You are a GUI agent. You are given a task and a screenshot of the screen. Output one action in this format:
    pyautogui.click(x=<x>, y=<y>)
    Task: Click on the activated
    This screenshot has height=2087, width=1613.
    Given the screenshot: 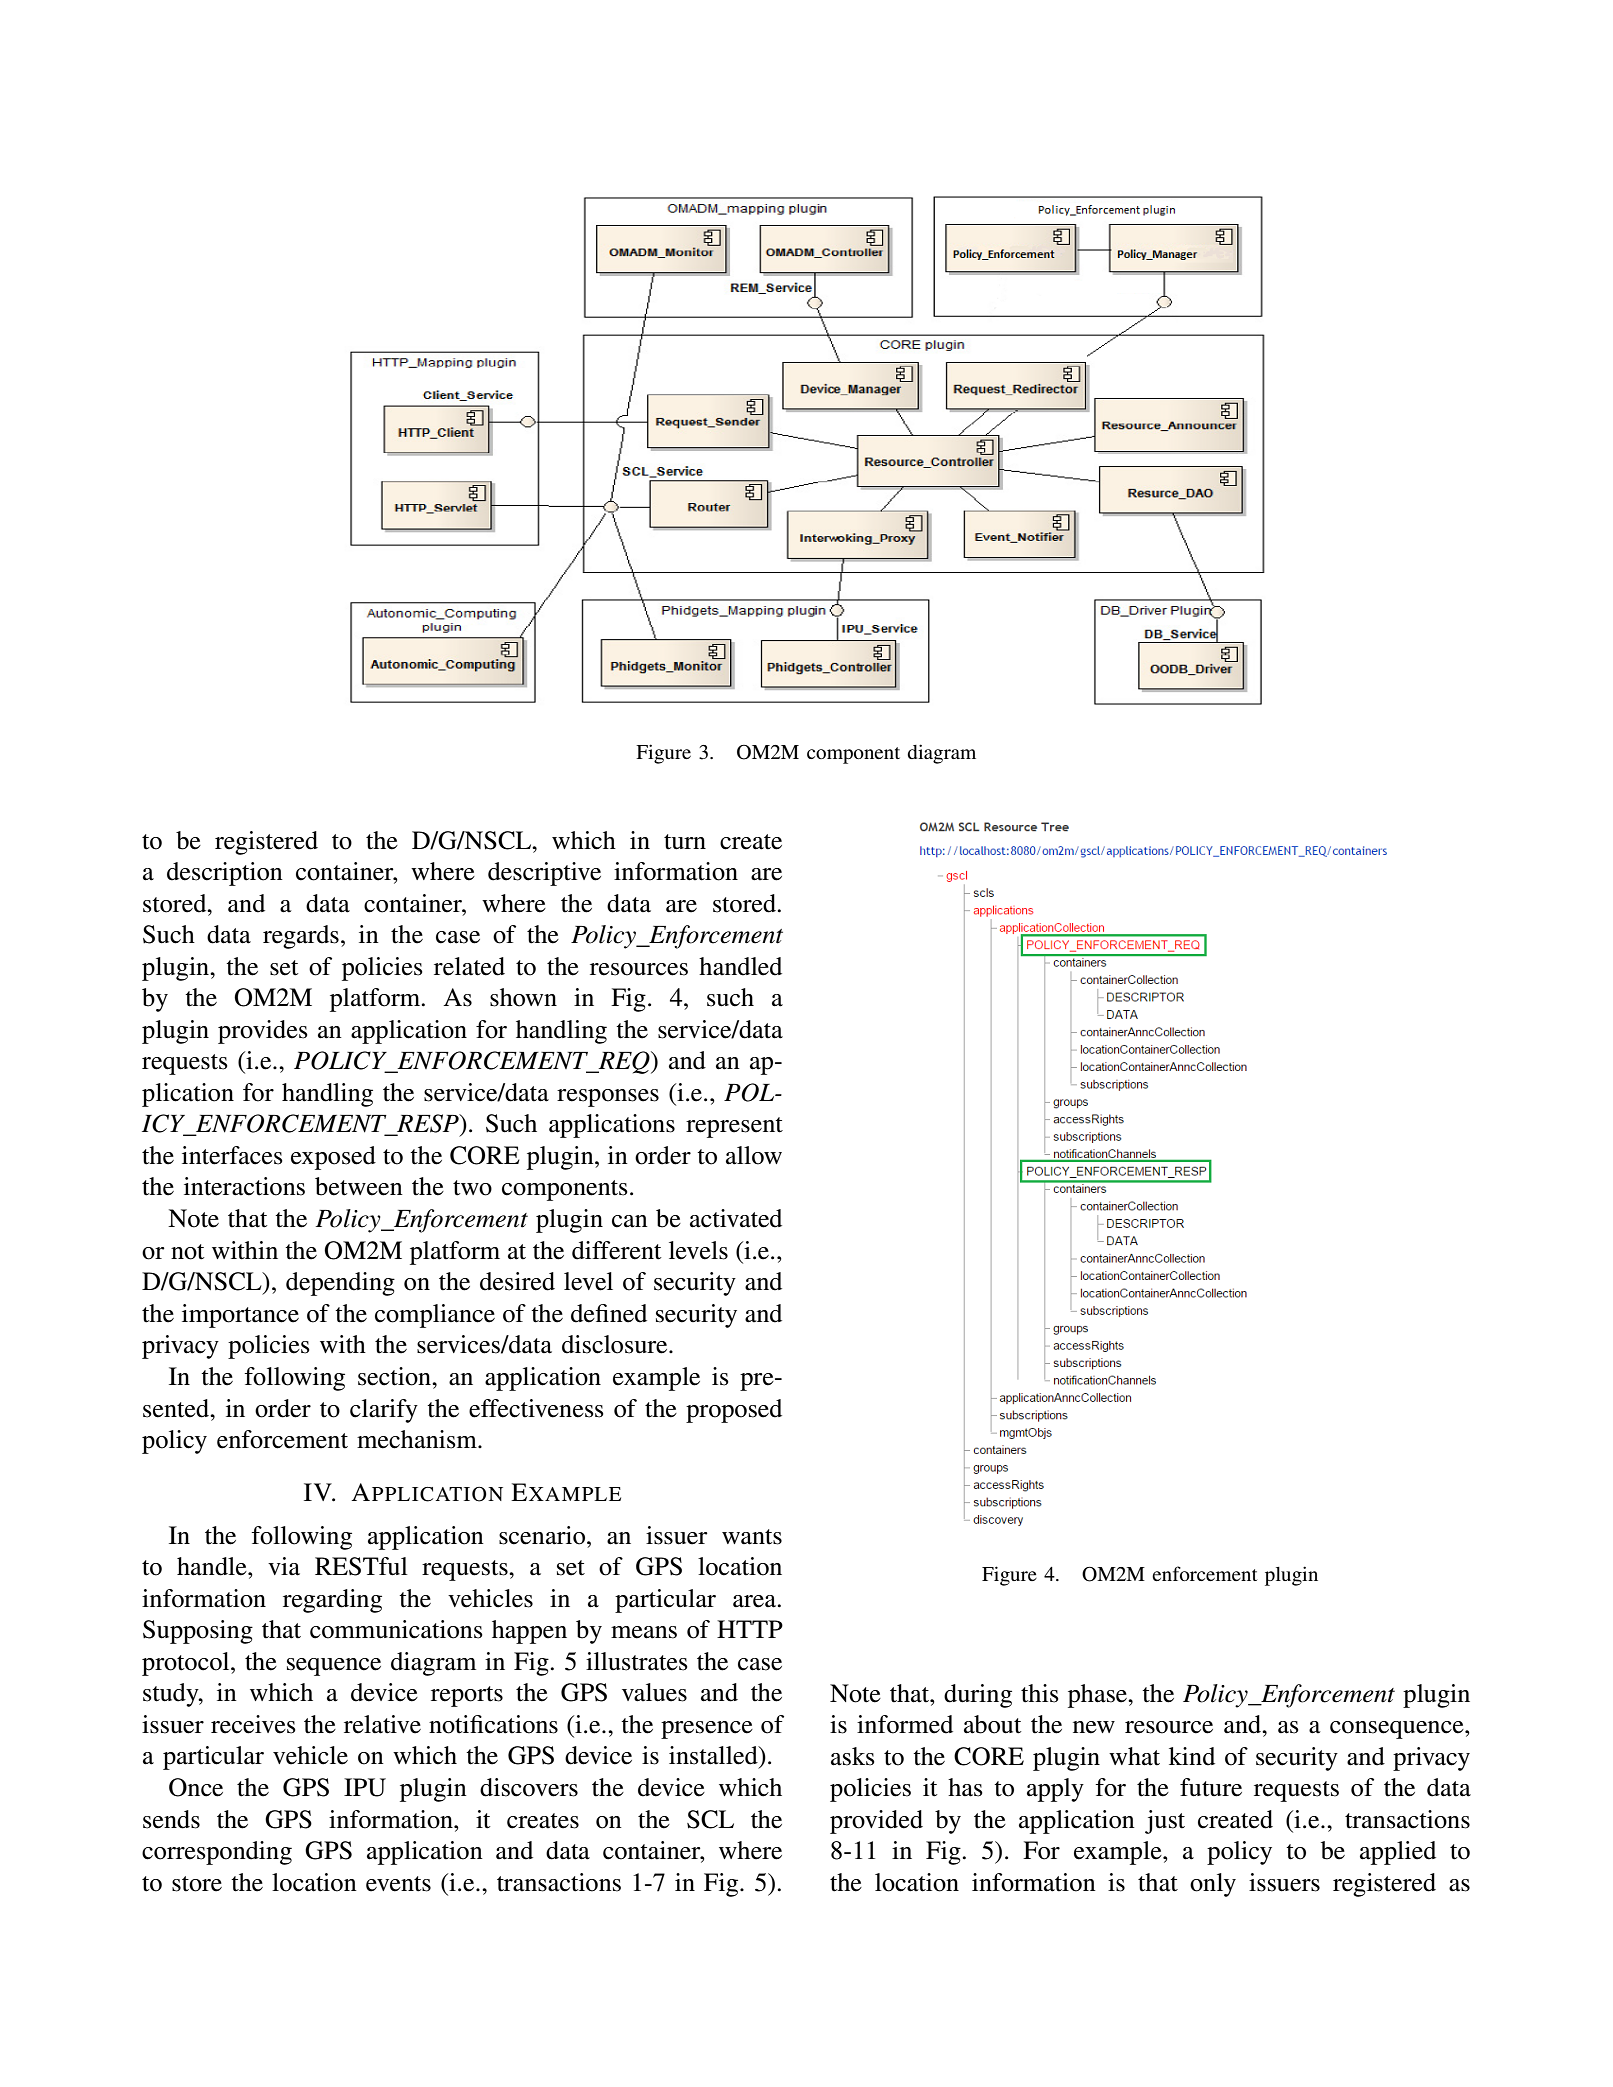 What is the action you would take?
    pyautogui.click(x=736, y=1218)
